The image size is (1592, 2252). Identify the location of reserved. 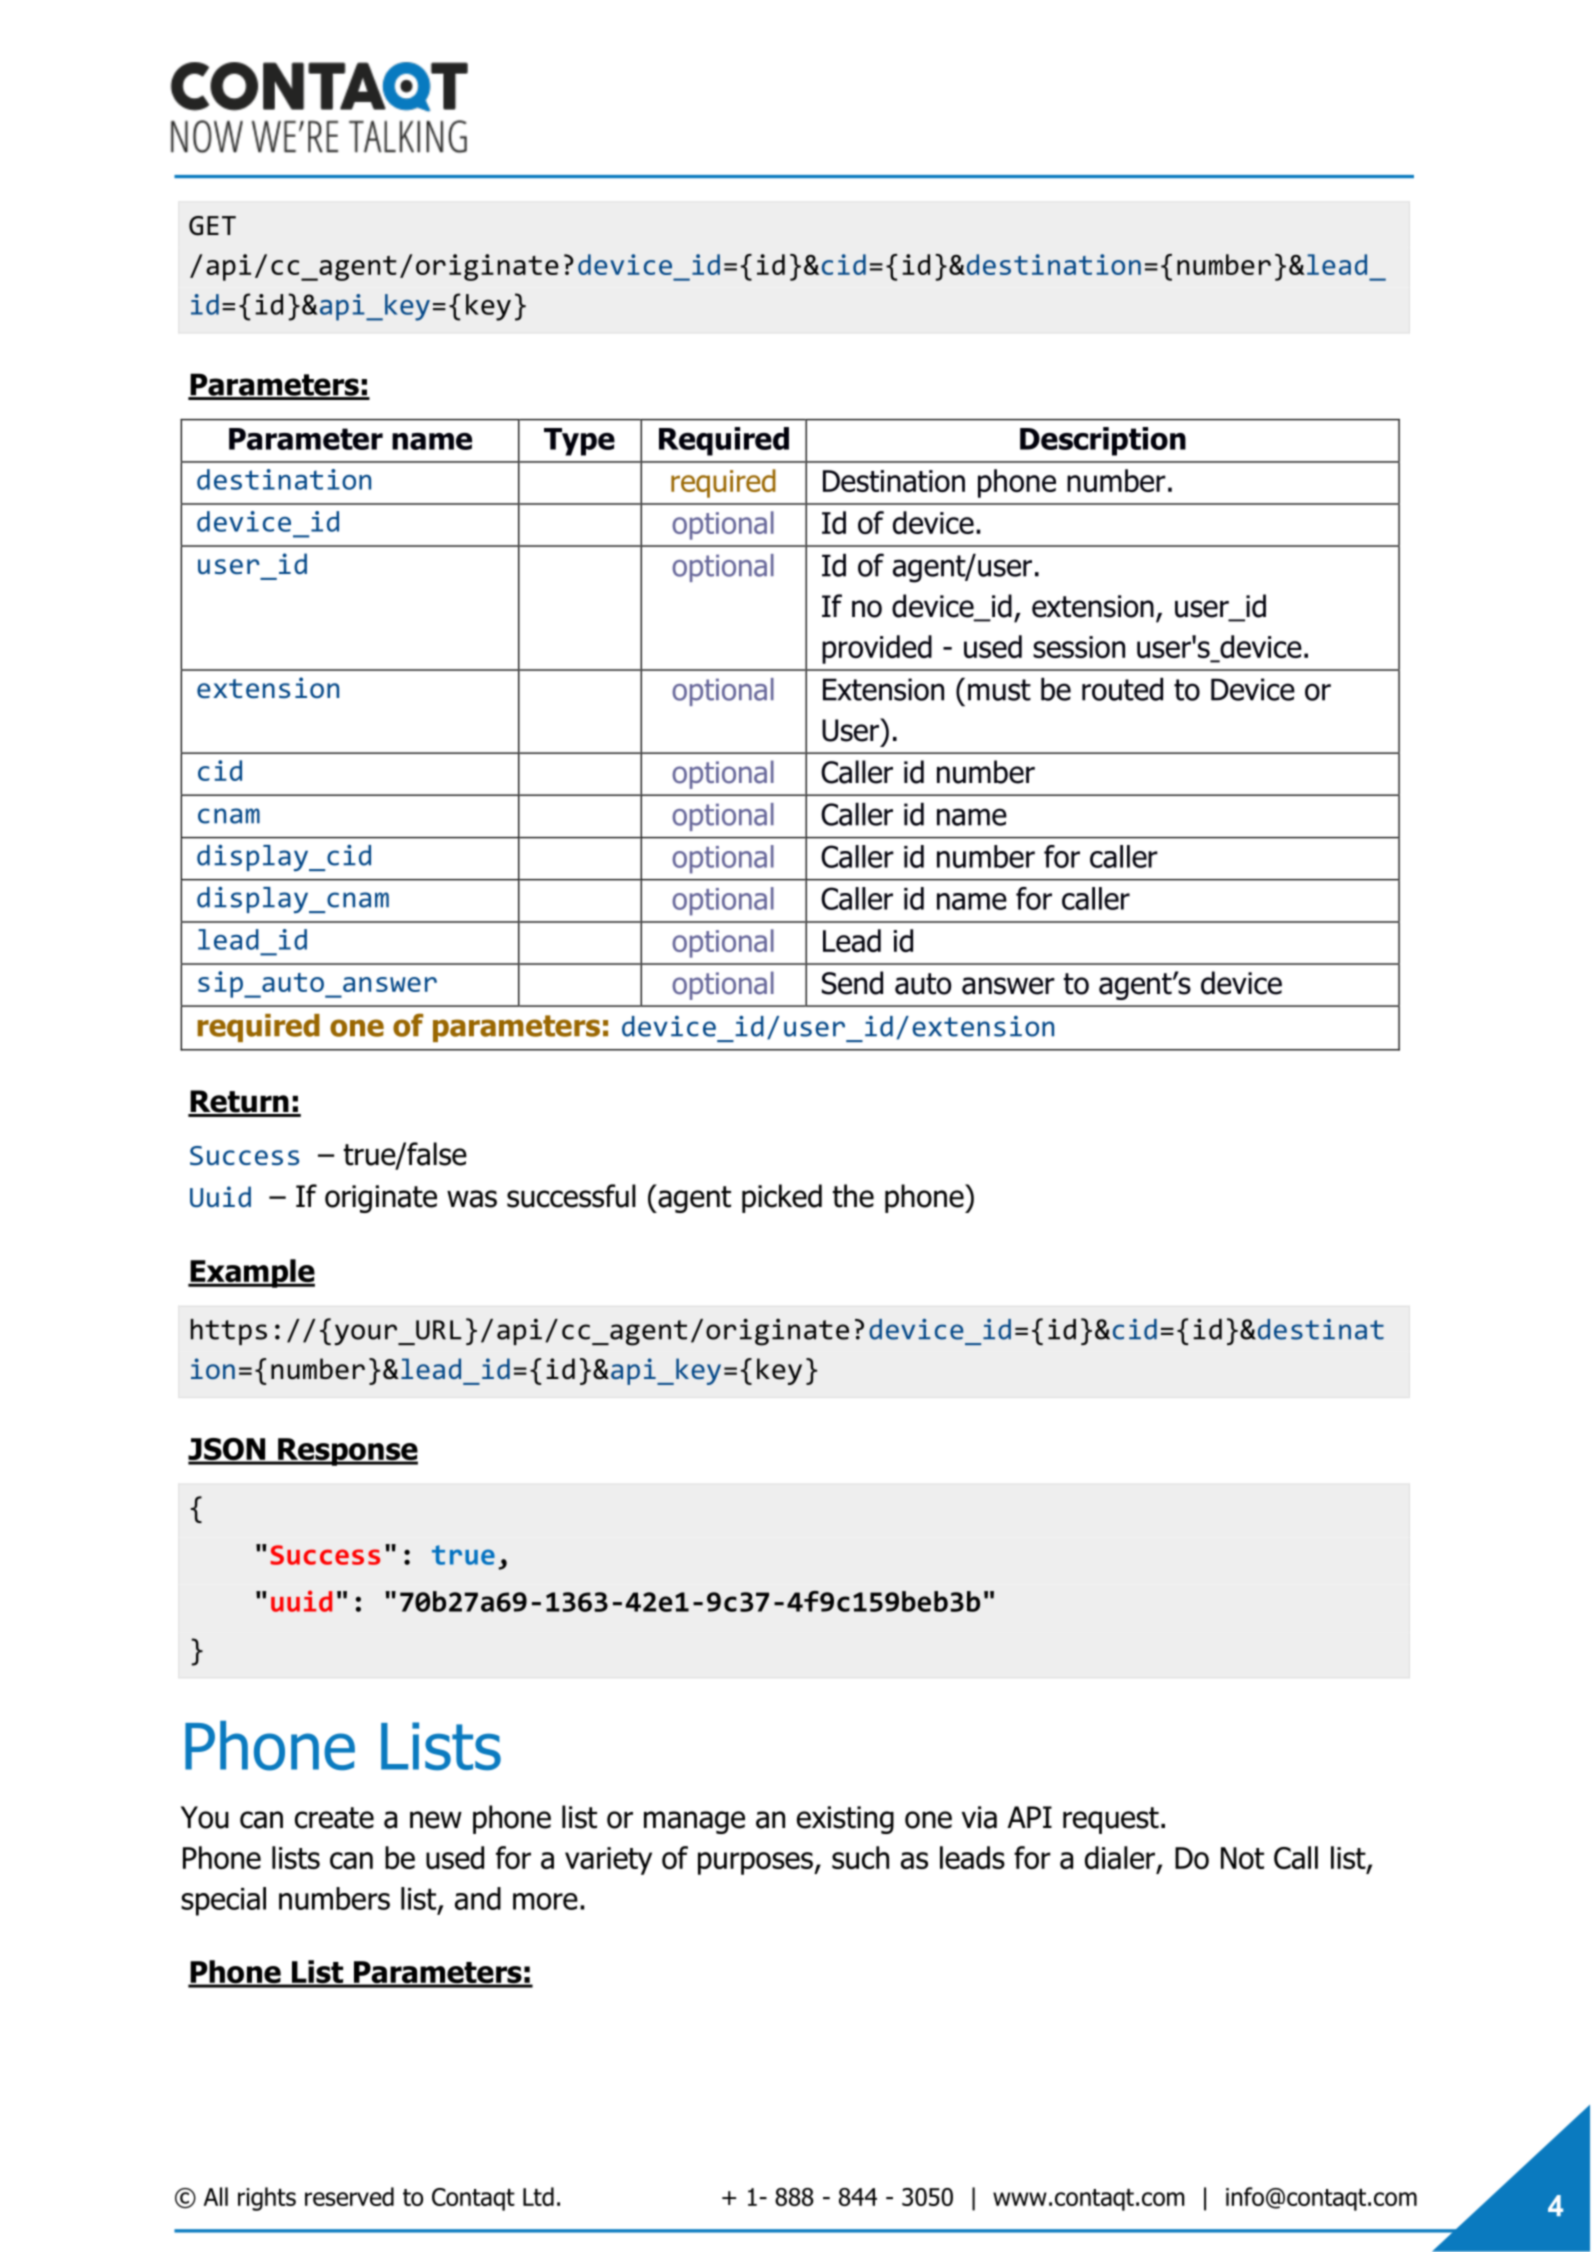
(349, 2196).
